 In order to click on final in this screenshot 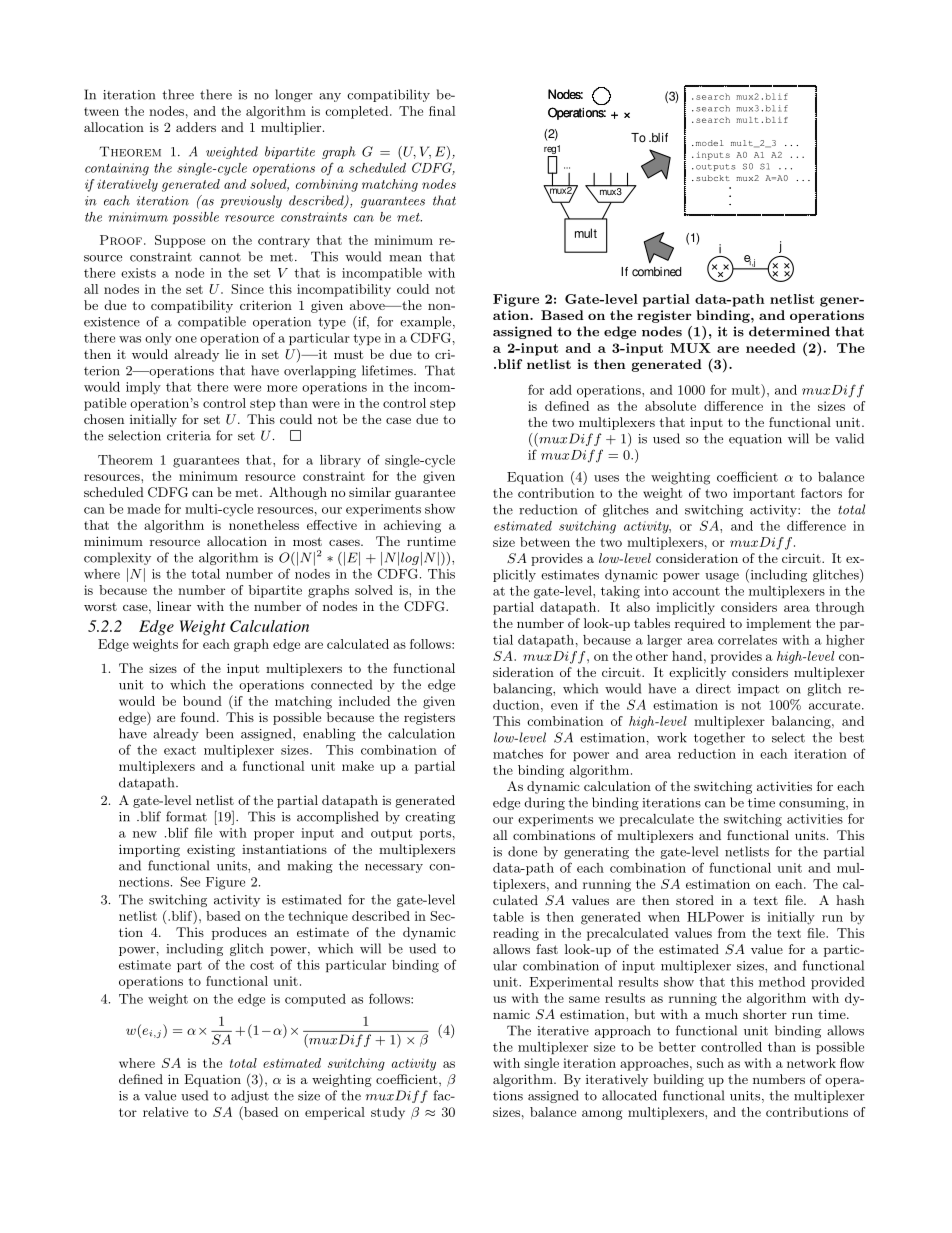, I will do `click(442, 111)`.
